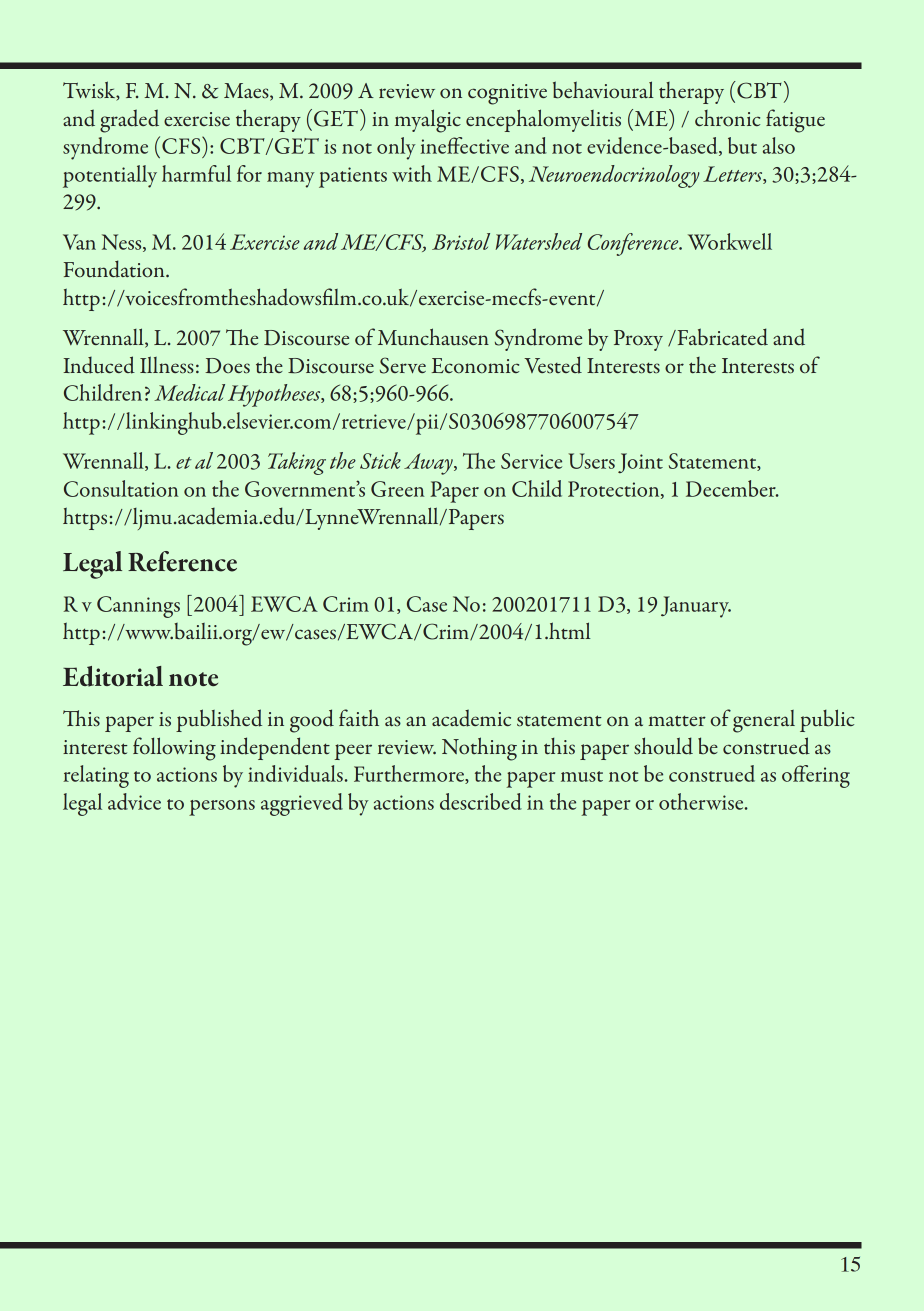 This document has width=924, height=1311. I want to click on Fabricated, so click(721, 337).
